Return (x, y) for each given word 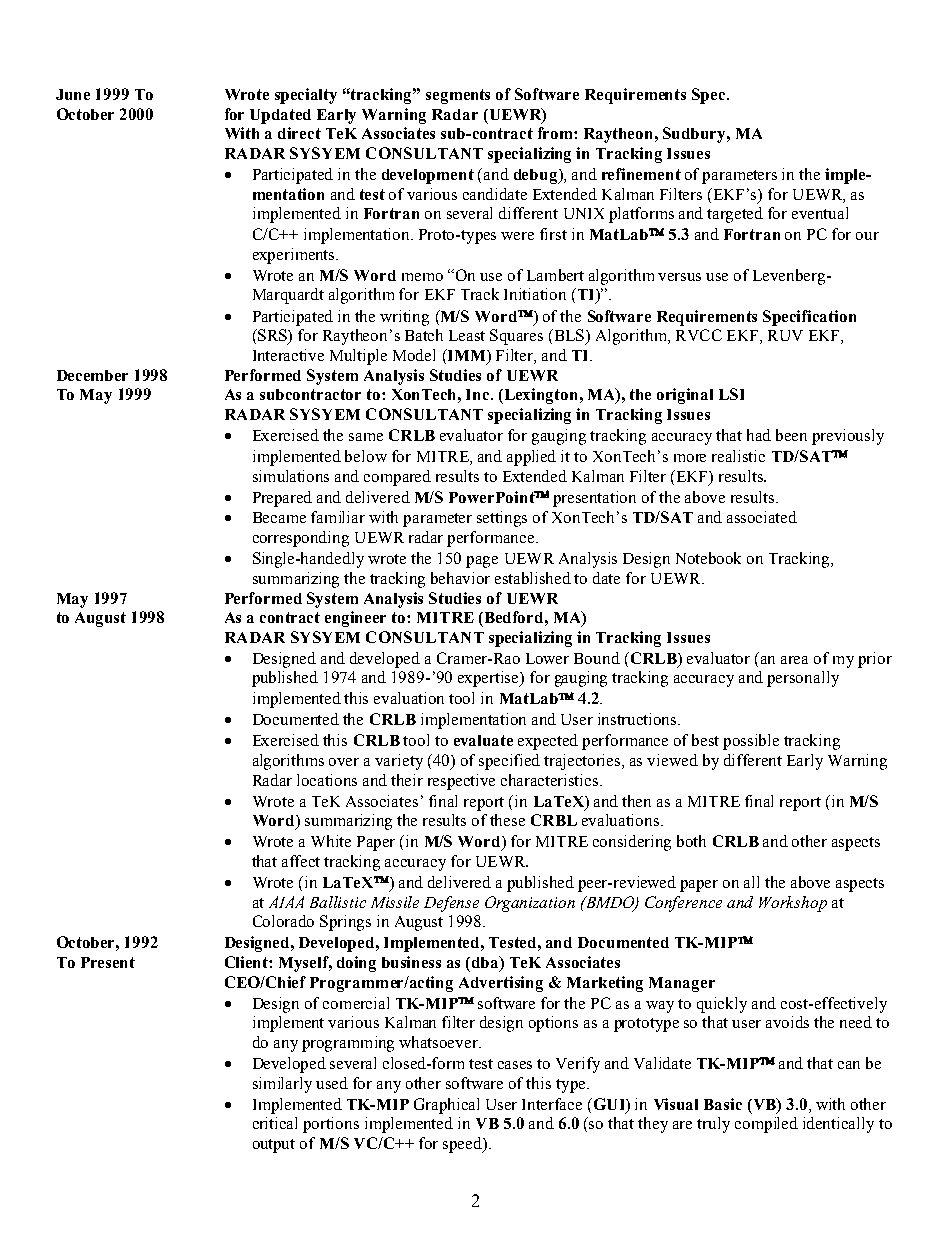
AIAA (286, 902)
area (794, 660)
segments (458, 96)
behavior (460, 578)
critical (275, 1123)
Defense (451, 904)
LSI (731, 394)
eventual (820, 213)
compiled (766, 1125)
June (73, 94)
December (92, 375)
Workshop (793, 904)
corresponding (301, 539)
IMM (466, 355)
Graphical (446, 1106)
